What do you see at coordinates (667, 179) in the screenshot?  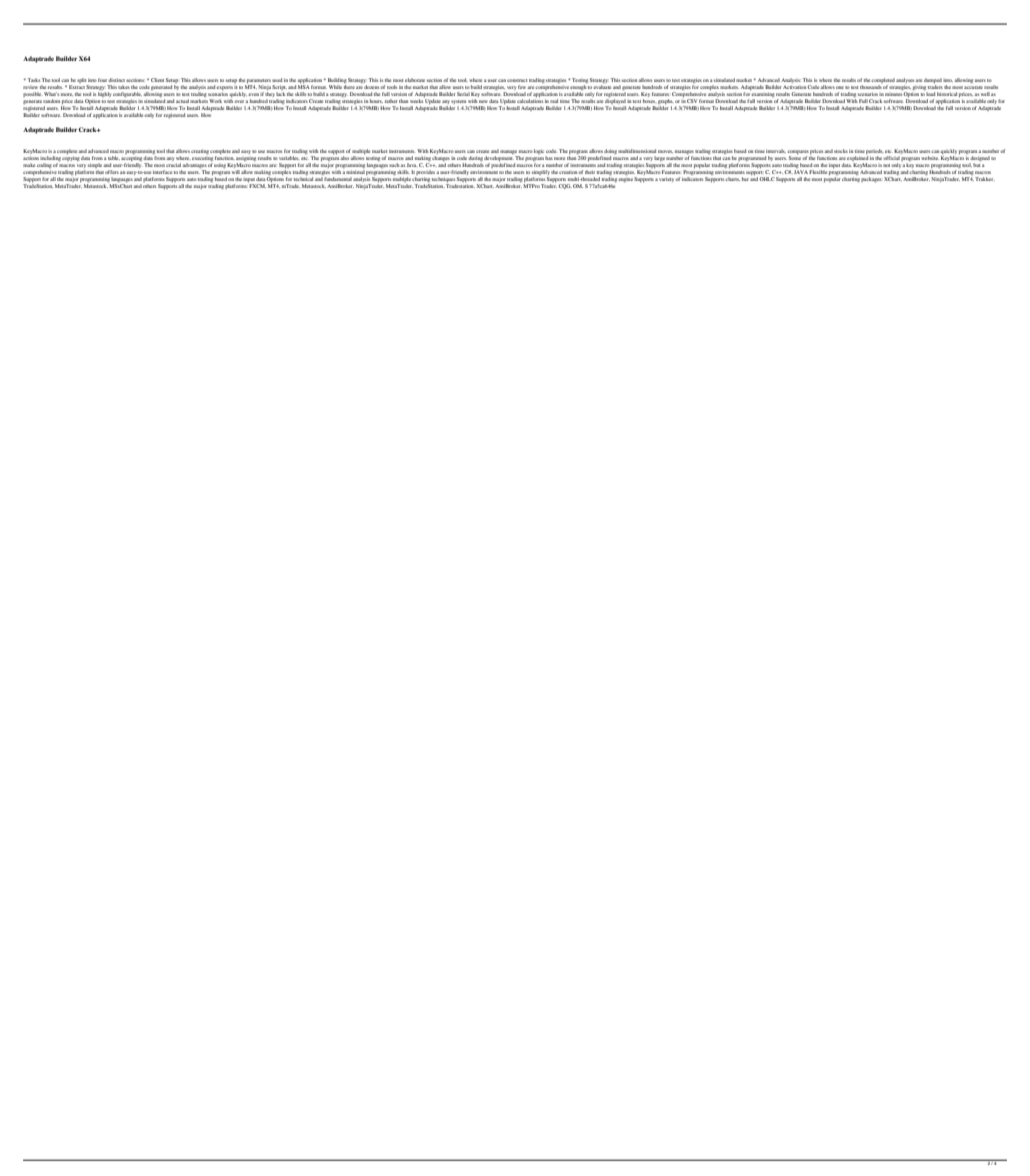 I see `variety` at bounding box center [667, 179].
